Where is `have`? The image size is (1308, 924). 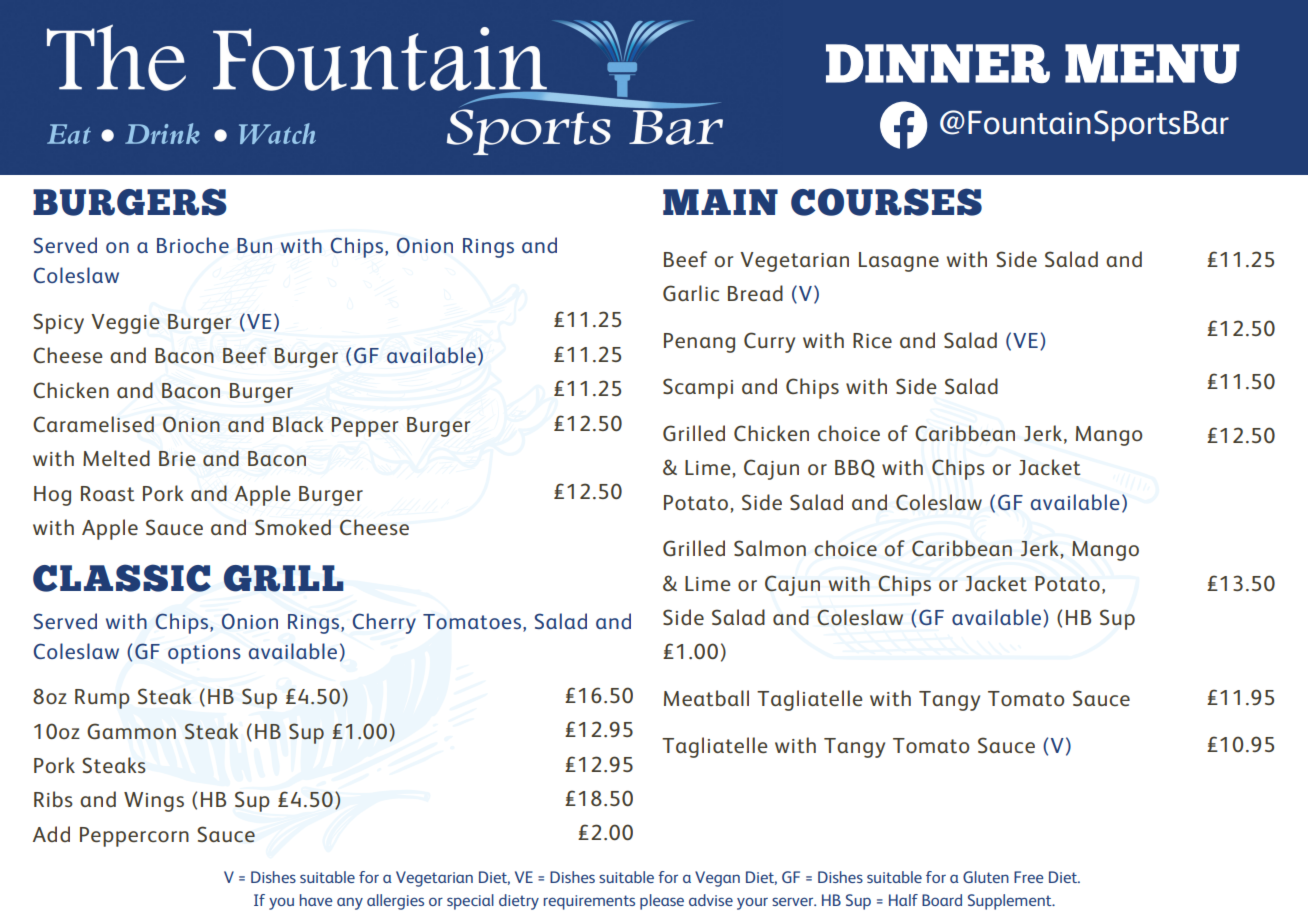
have is located at coordinates (316, 900).
